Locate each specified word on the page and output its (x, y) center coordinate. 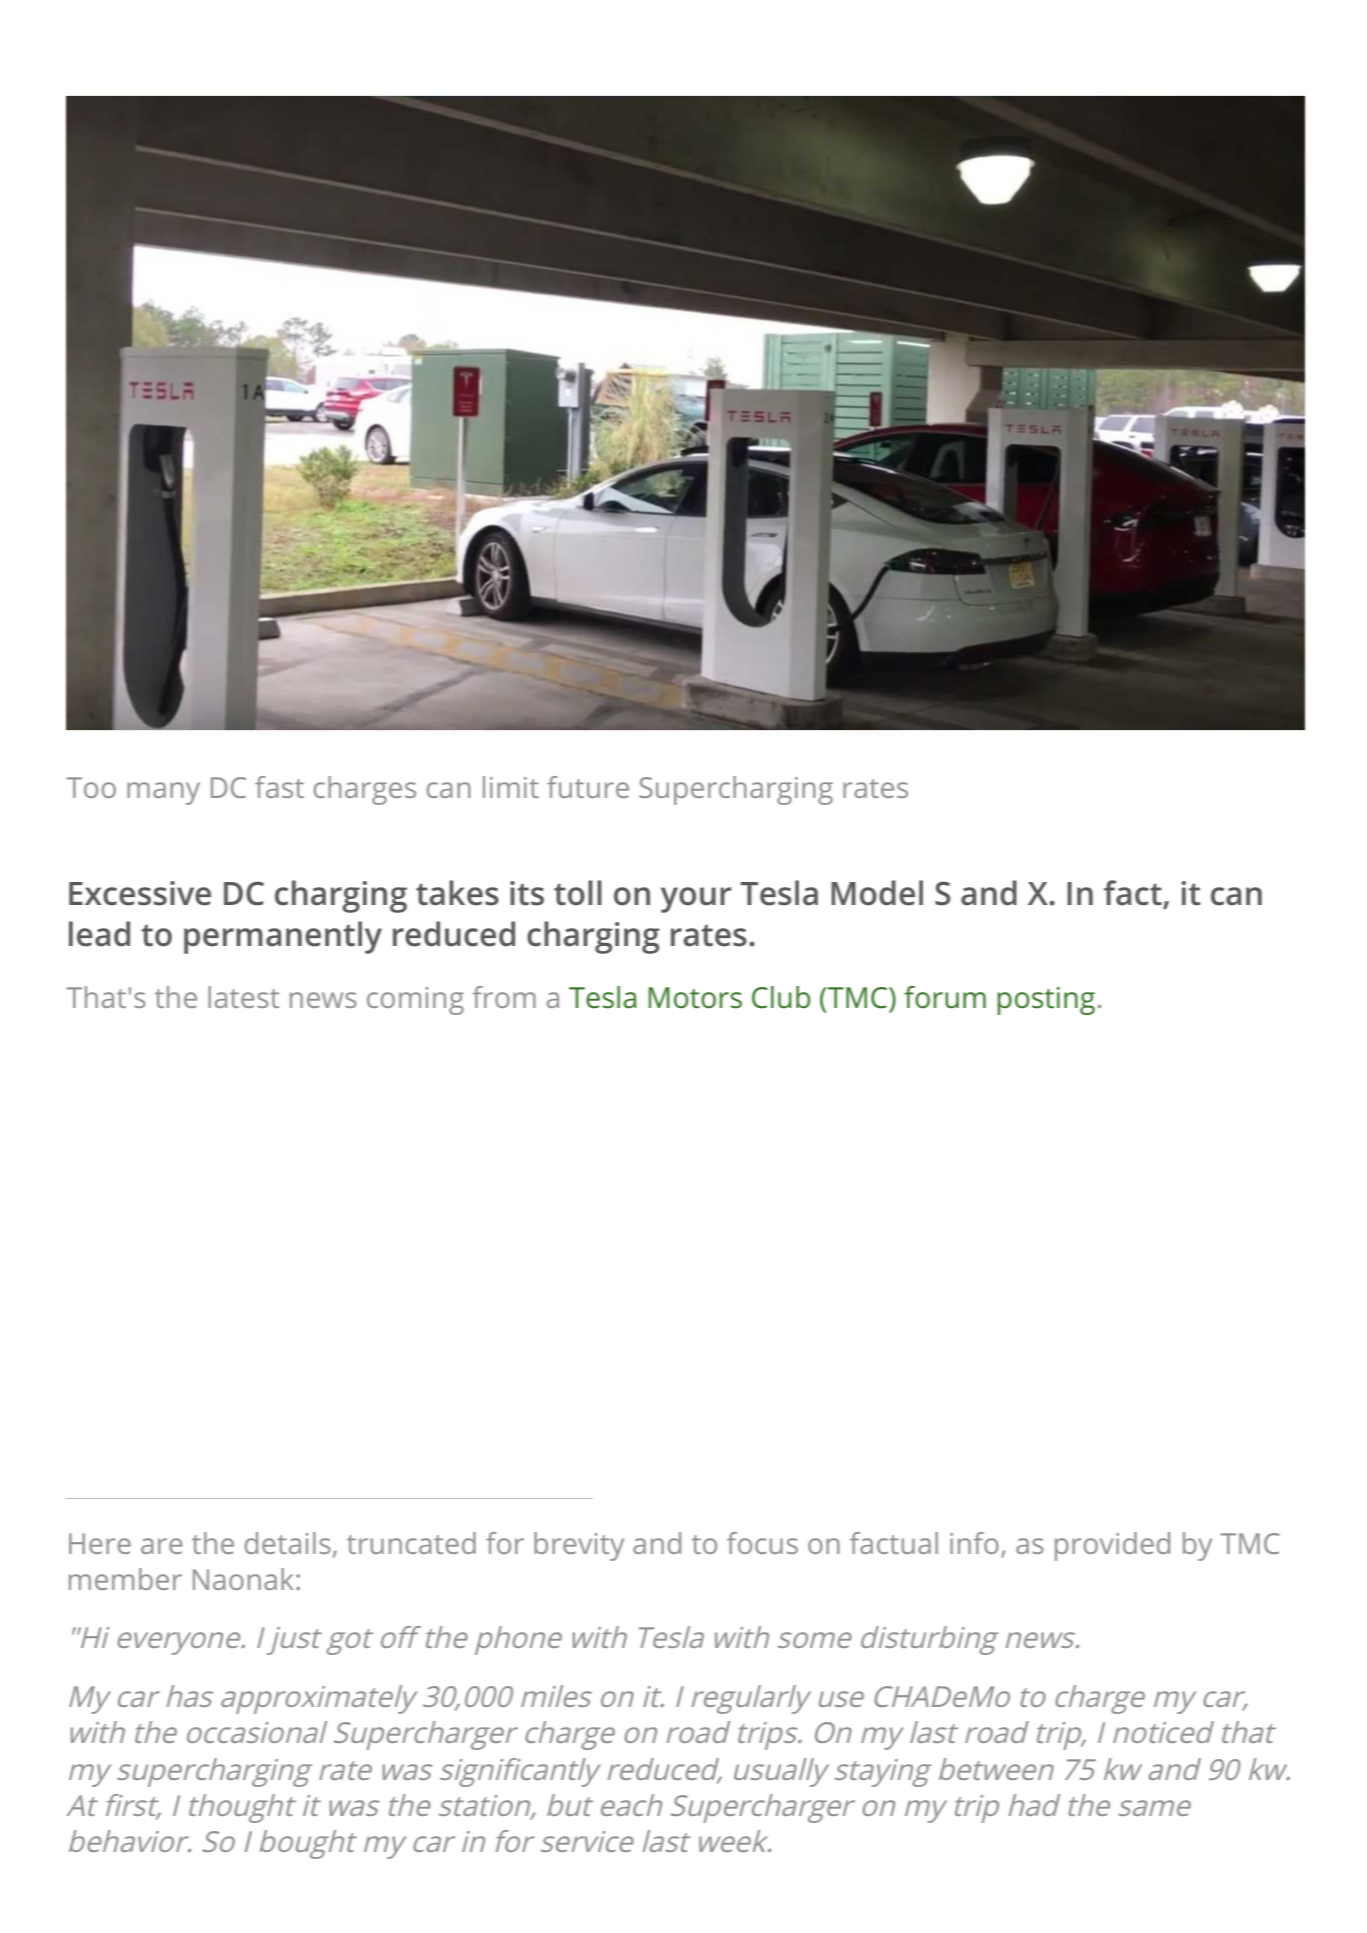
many (163, 793)
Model (877, 893)
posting (1046, 1001)
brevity (579, 1546)
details (288, 1543)
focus (762, 1543)
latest (243, 997)
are (162, 1546)
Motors (695, 998)
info (974, 1543)
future (588, 787)
